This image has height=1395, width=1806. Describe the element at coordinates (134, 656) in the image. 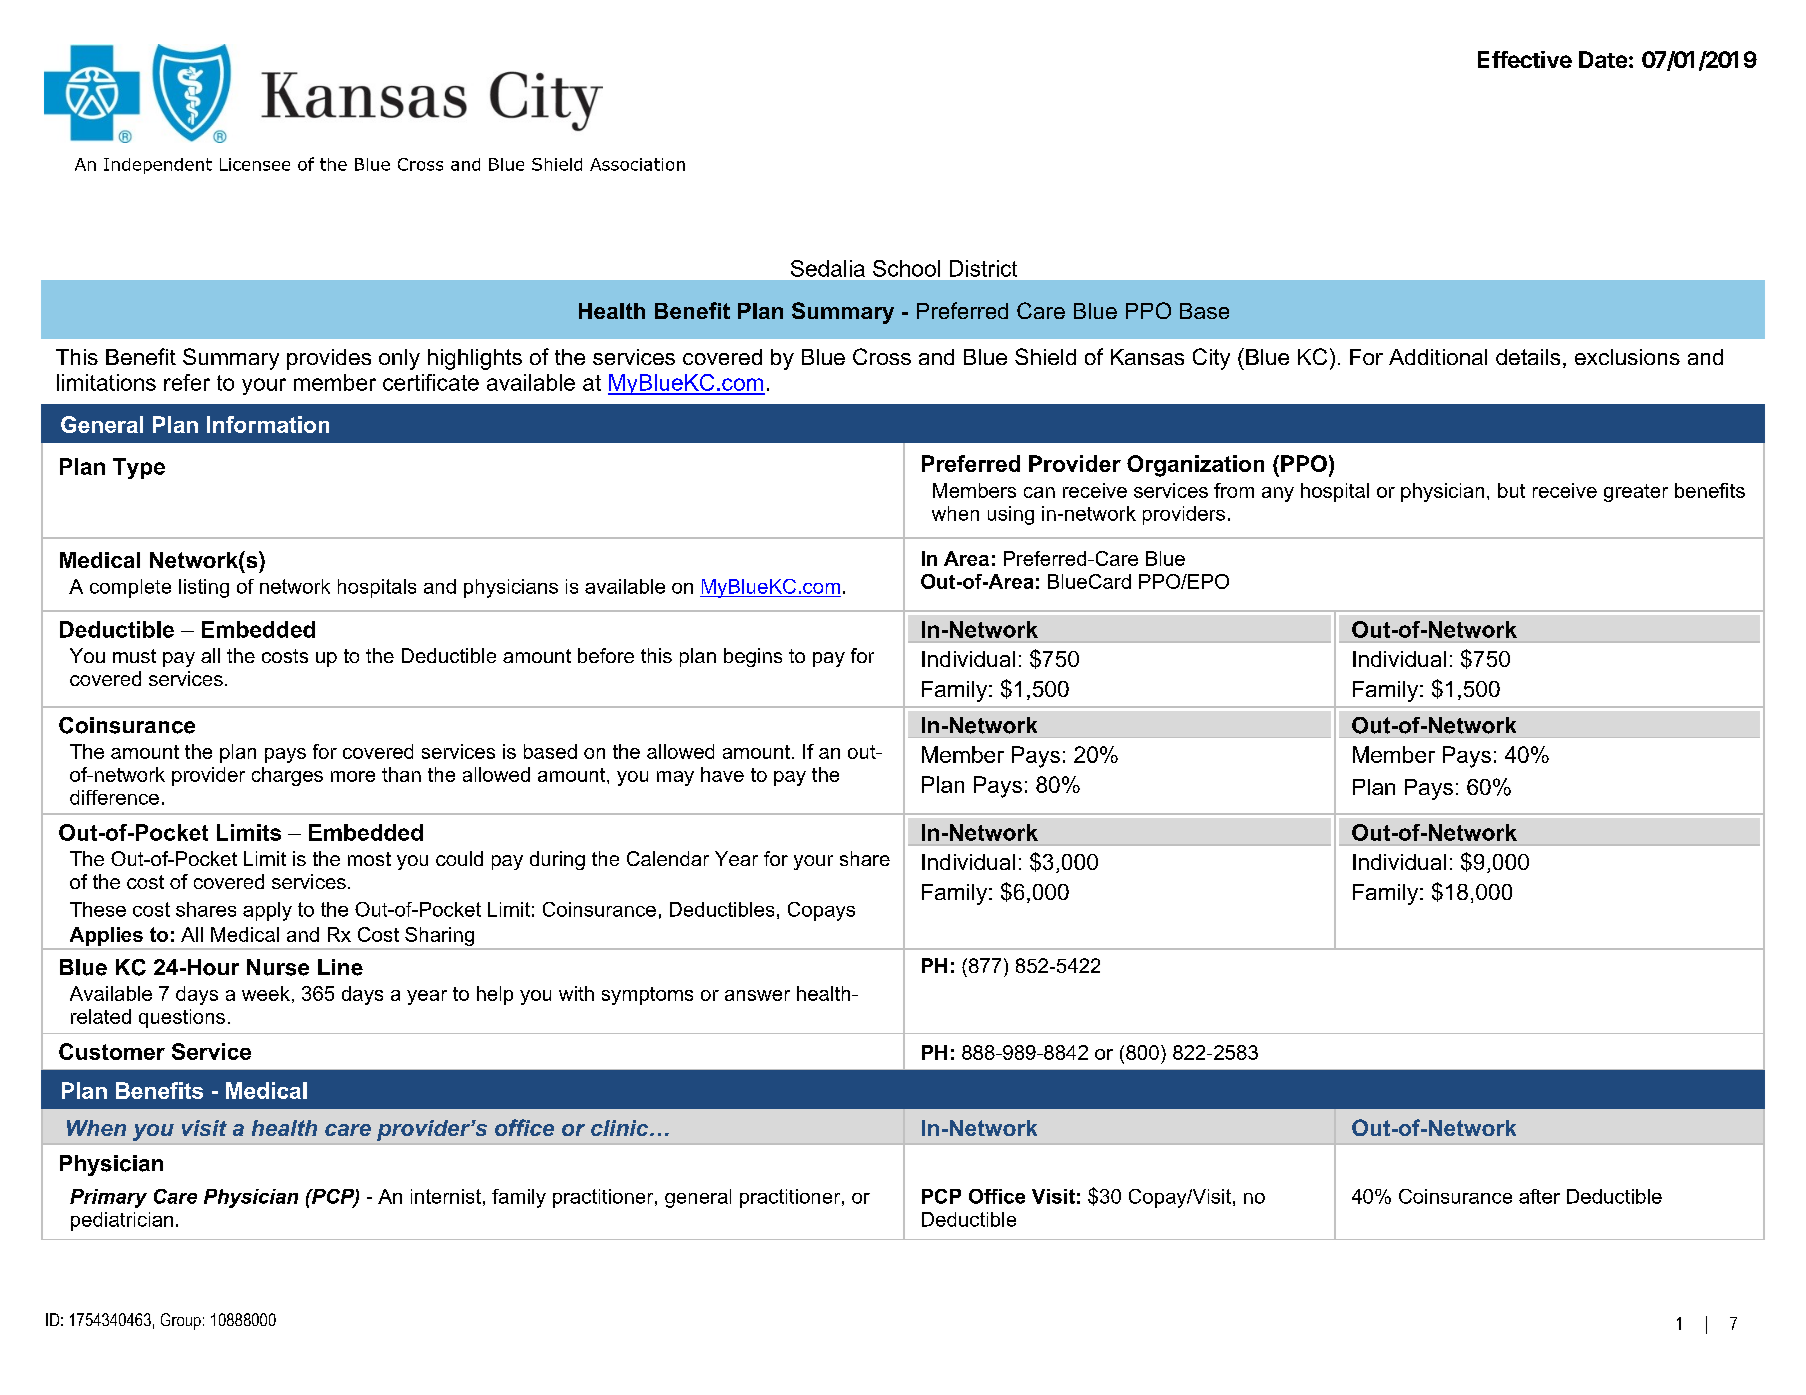

I see `must` at that location.
